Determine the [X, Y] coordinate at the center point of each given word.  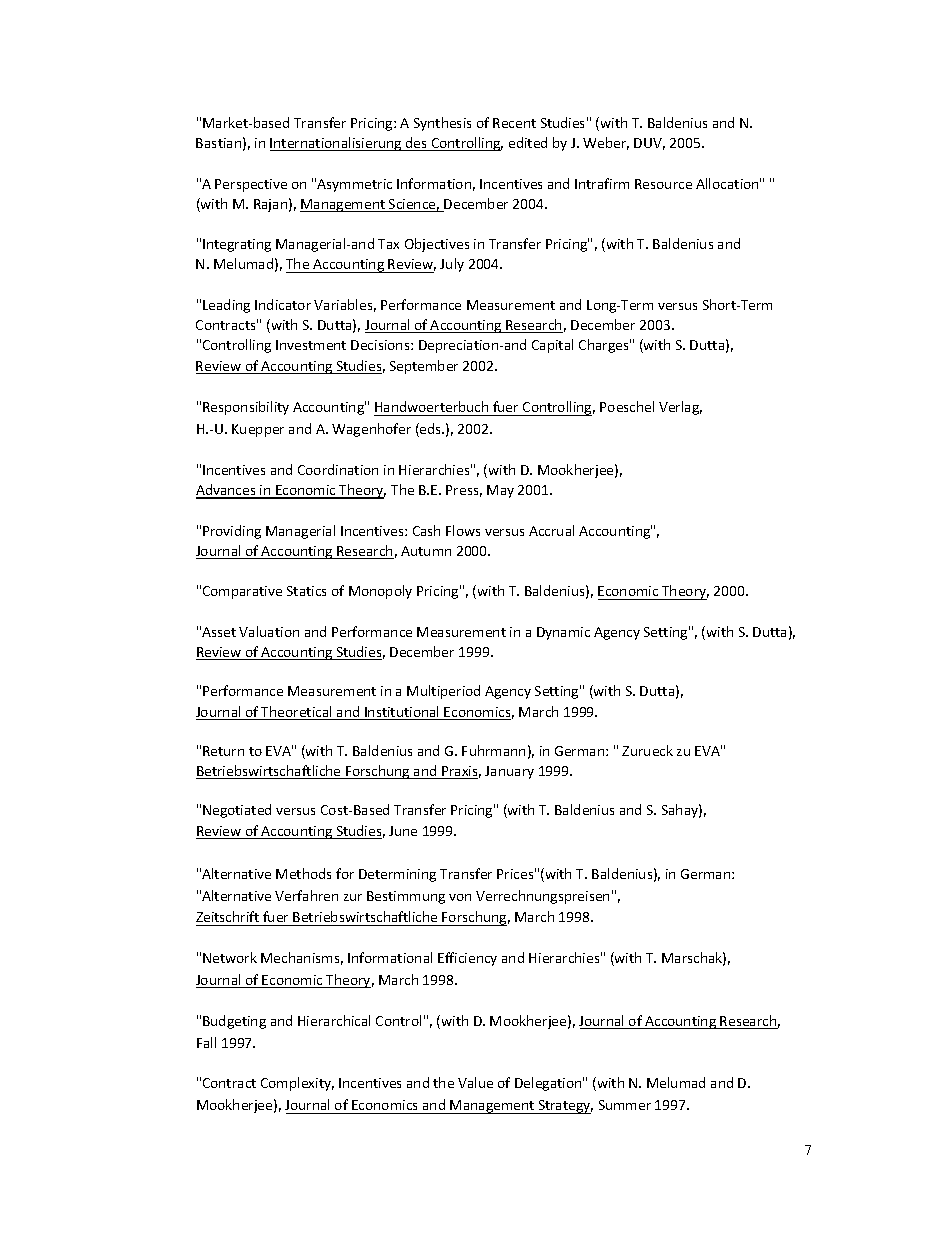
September [424, 367]
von [460, 897]
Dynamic [563, 633]
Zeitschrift [229, 918]
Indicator [283, 304]
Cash [426, 530]
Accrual [551, 530]
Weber [606, 143]
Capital [552, 346]
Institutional [402, 713]
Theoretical [297, 713]
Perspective [251, 185]
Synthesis [442, 124]
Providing [232, 532]
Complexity [297, 1084]
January [509, 772]
